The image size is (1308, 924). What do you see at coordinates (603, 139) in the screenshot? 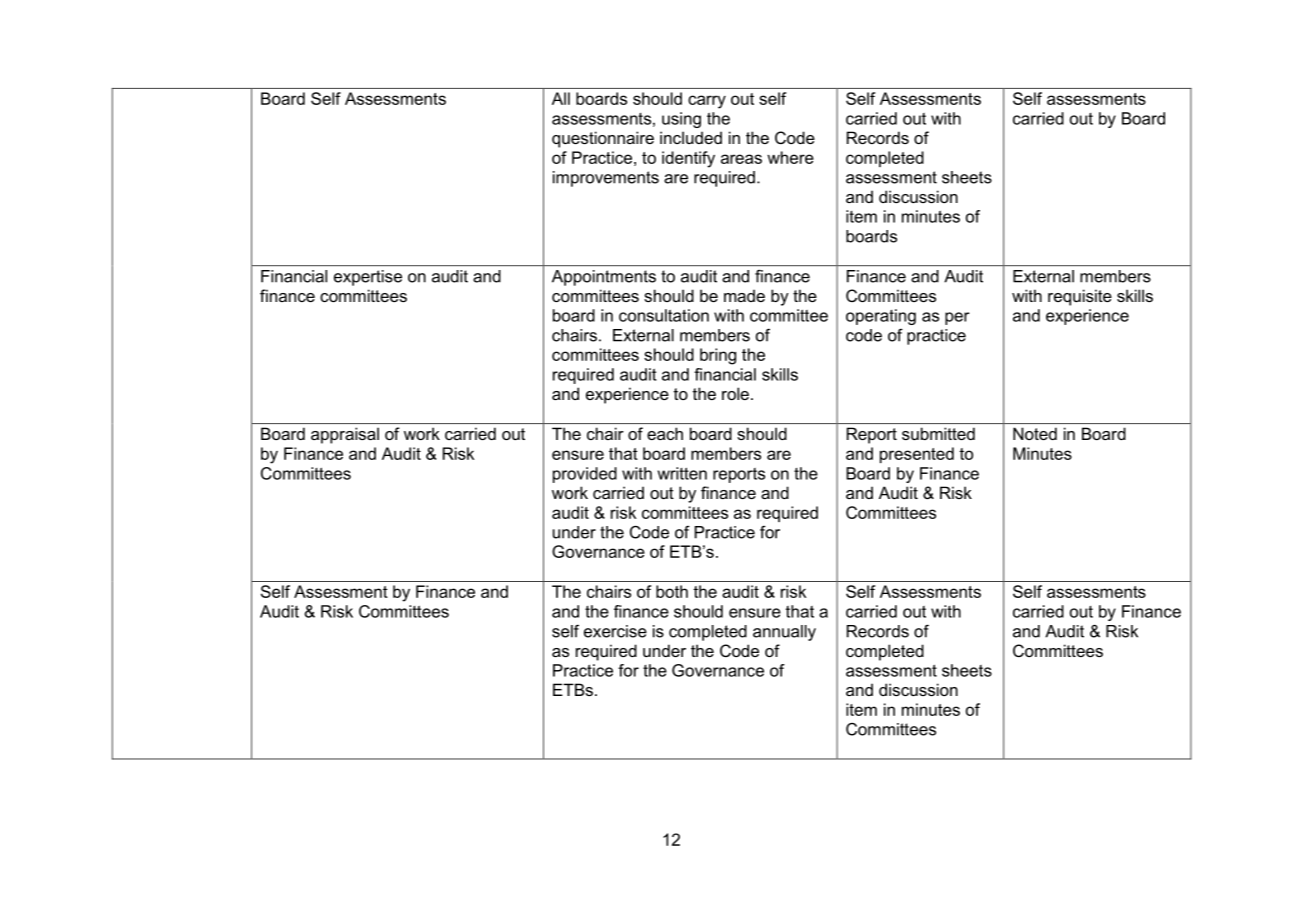
I see `questionnaire` at bounding box center [603, 139].
